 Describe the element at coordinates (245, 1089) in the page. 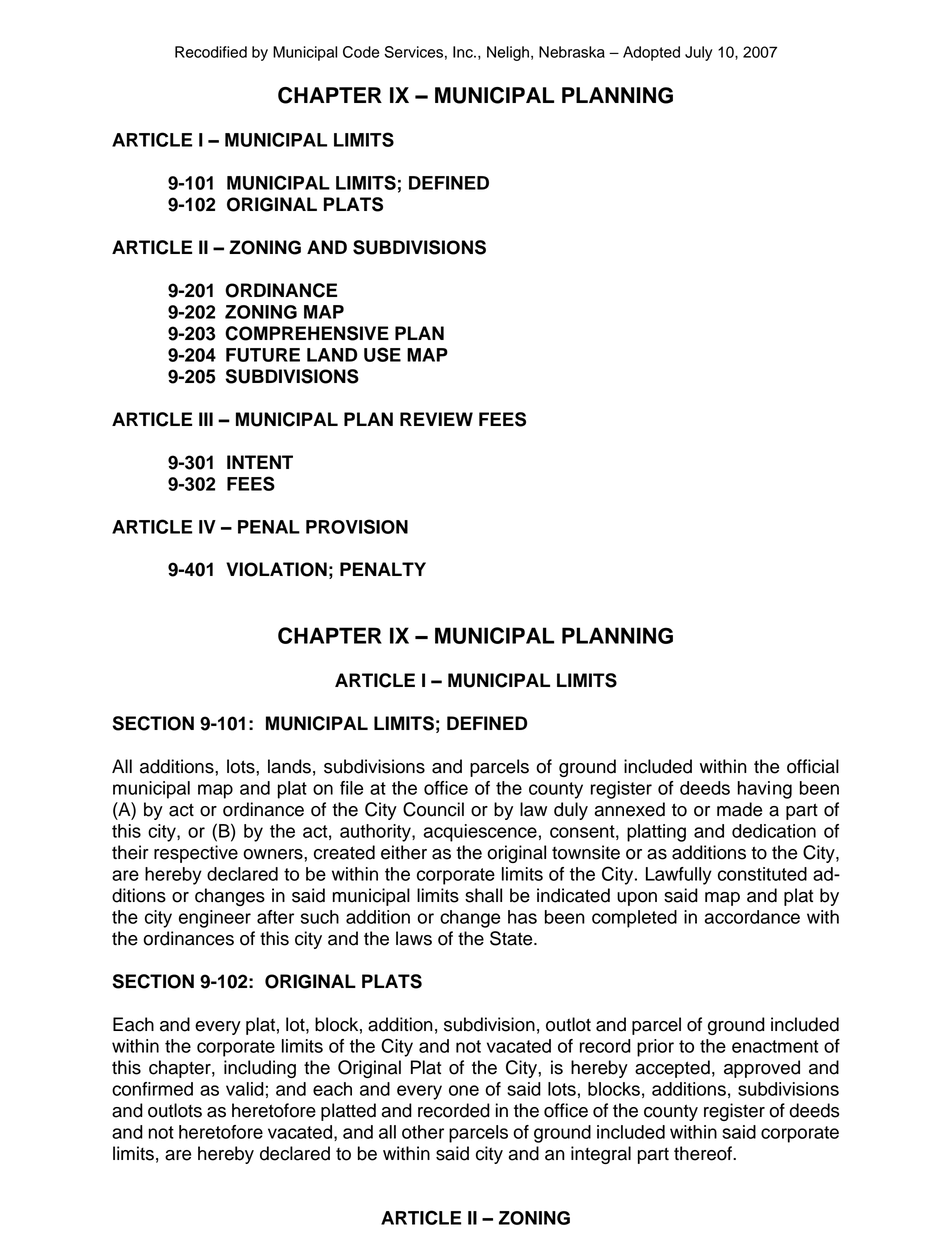

I see `valid` at that location.
